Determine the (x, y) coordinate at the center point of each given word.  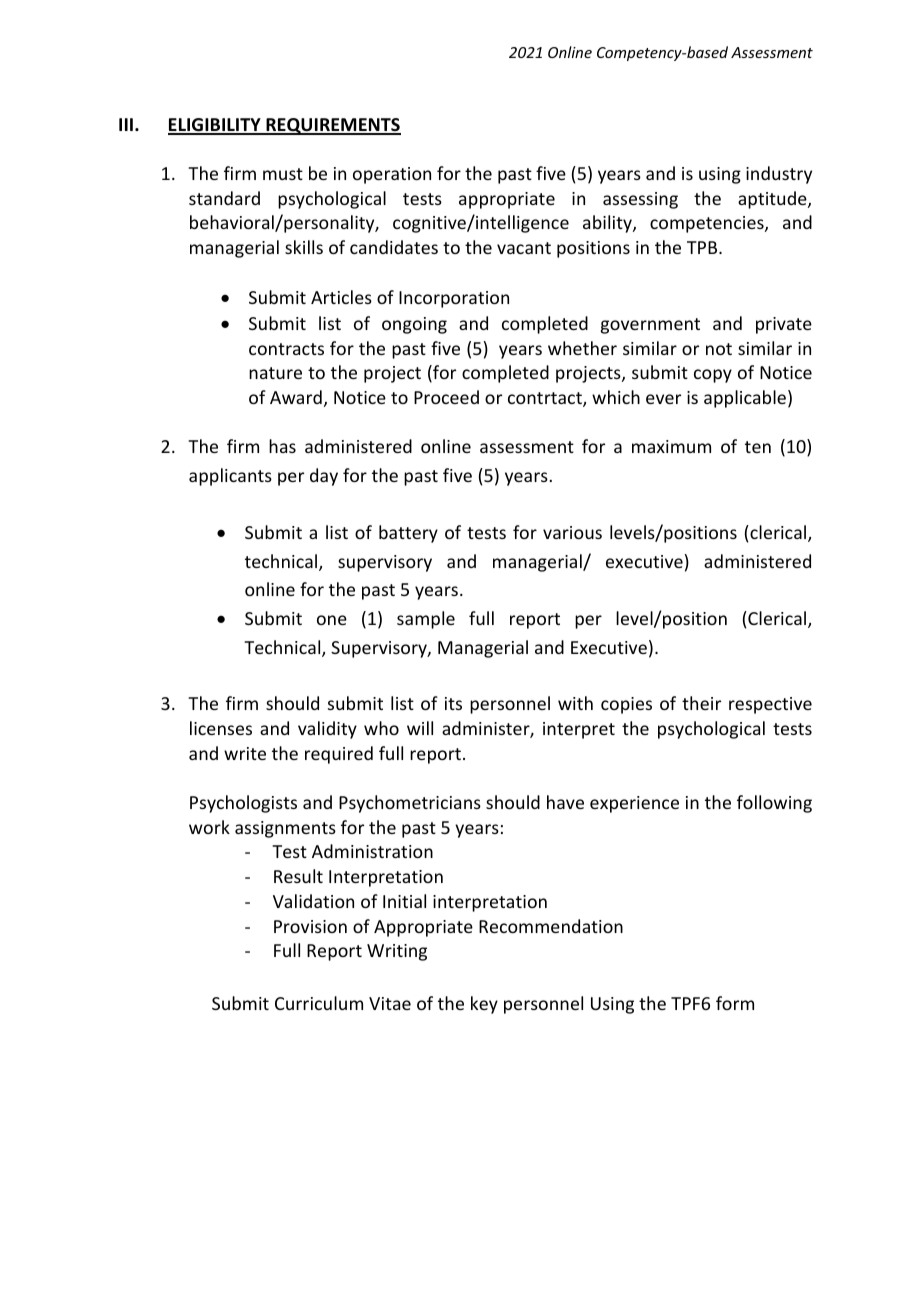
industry (779, 175)
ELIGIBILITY (215, 126)
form (735, 1003)
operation (392, 175)
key (484, 1005)
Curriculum (319, 1003)
